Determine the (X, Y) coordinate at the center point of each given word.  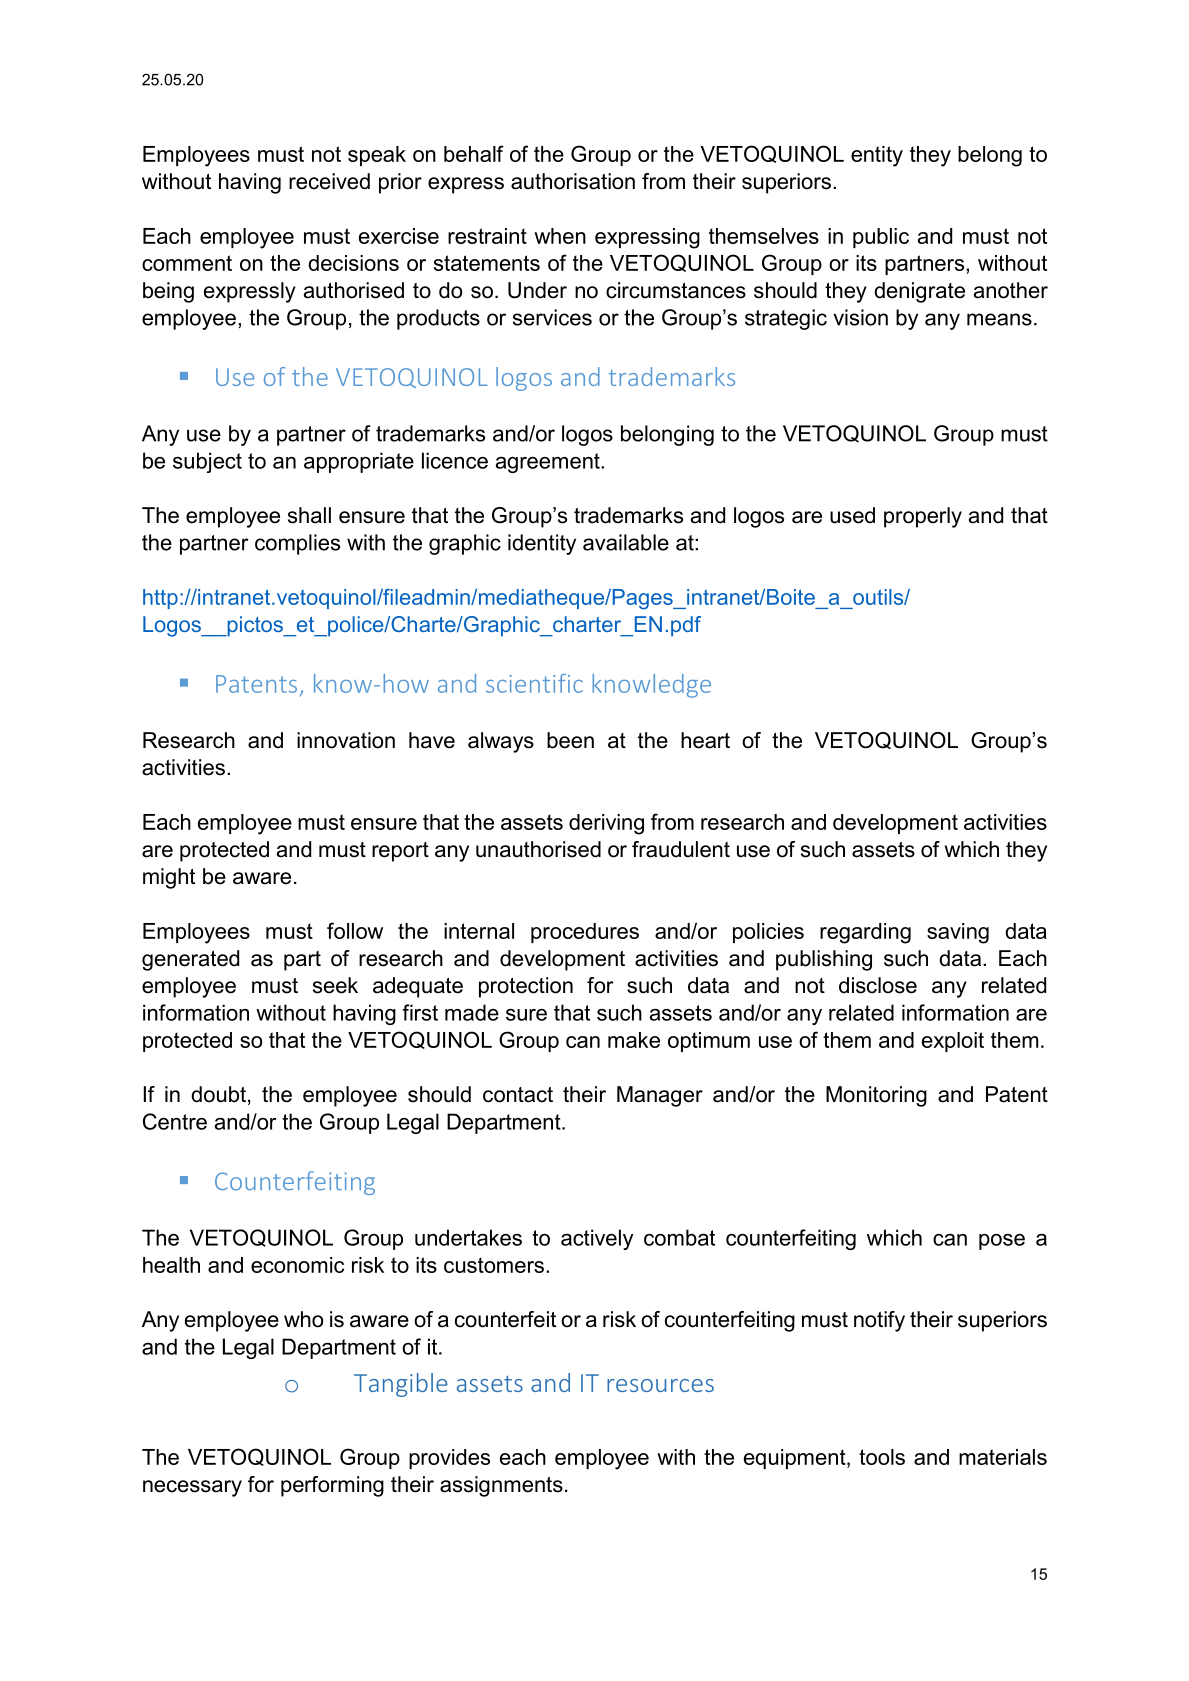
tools (882, 1457)
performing (332, 1486)
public (881, 238)
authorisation (573, 181)
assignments (501, 1486)
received (329, 181)
